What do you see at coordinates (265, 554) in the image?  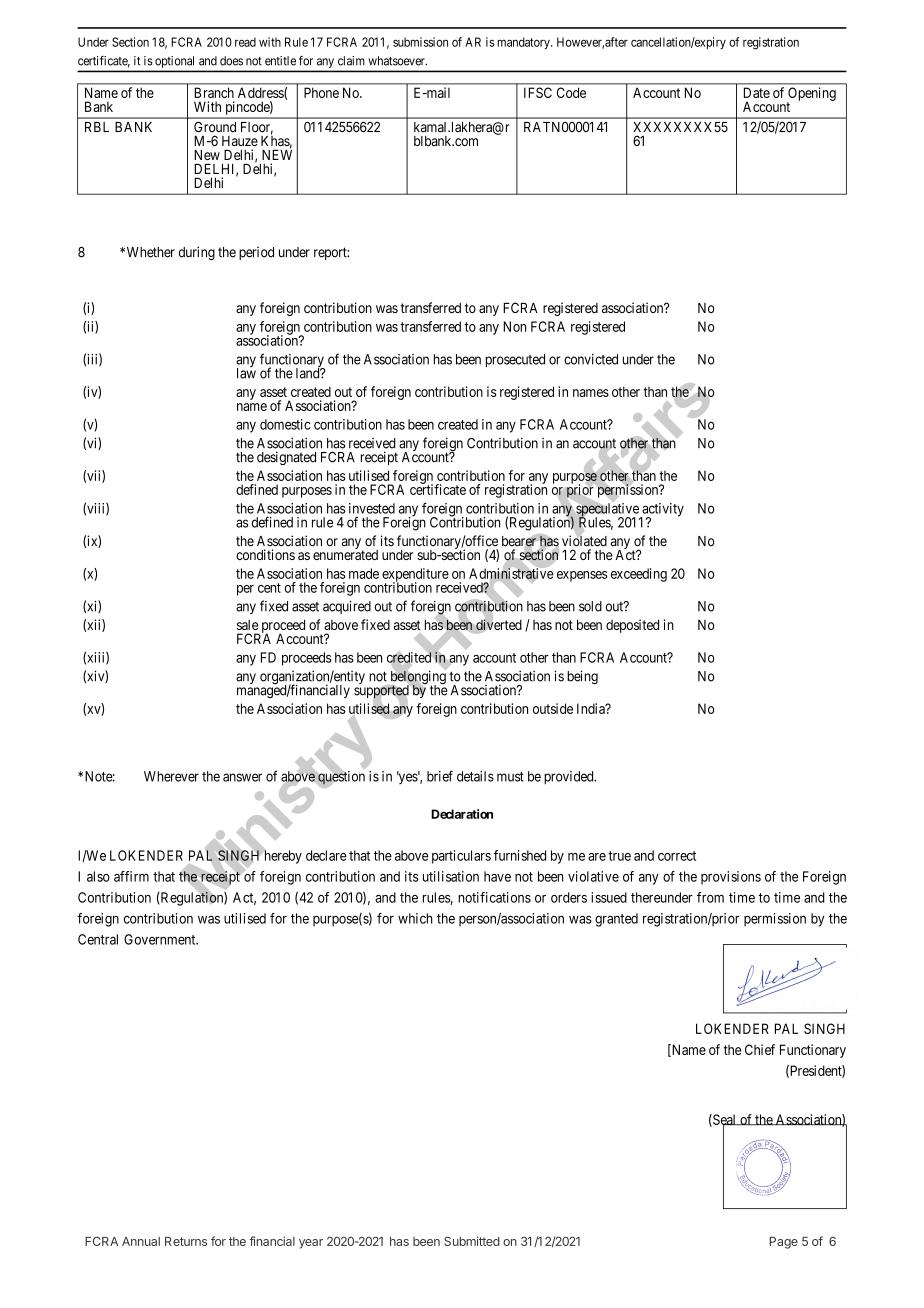 I see `conditions` at bounding box center [265, 554].
